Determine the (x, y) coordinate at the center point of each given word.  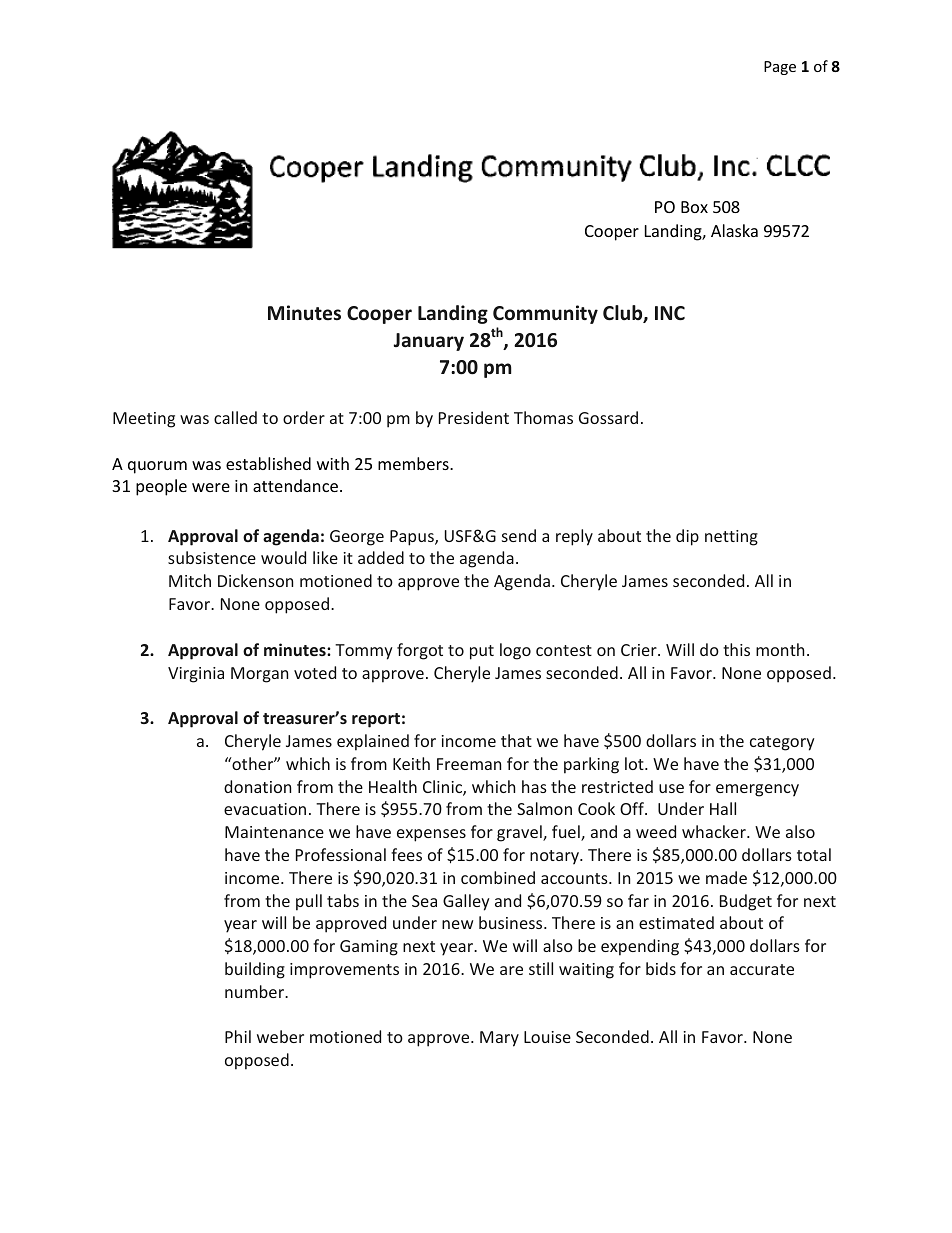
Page (780, 68)
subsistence (212, 557)
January (429, 342)
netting (731, 538)
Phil (238, 1036)
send (519, 535)
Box (694, 207)
